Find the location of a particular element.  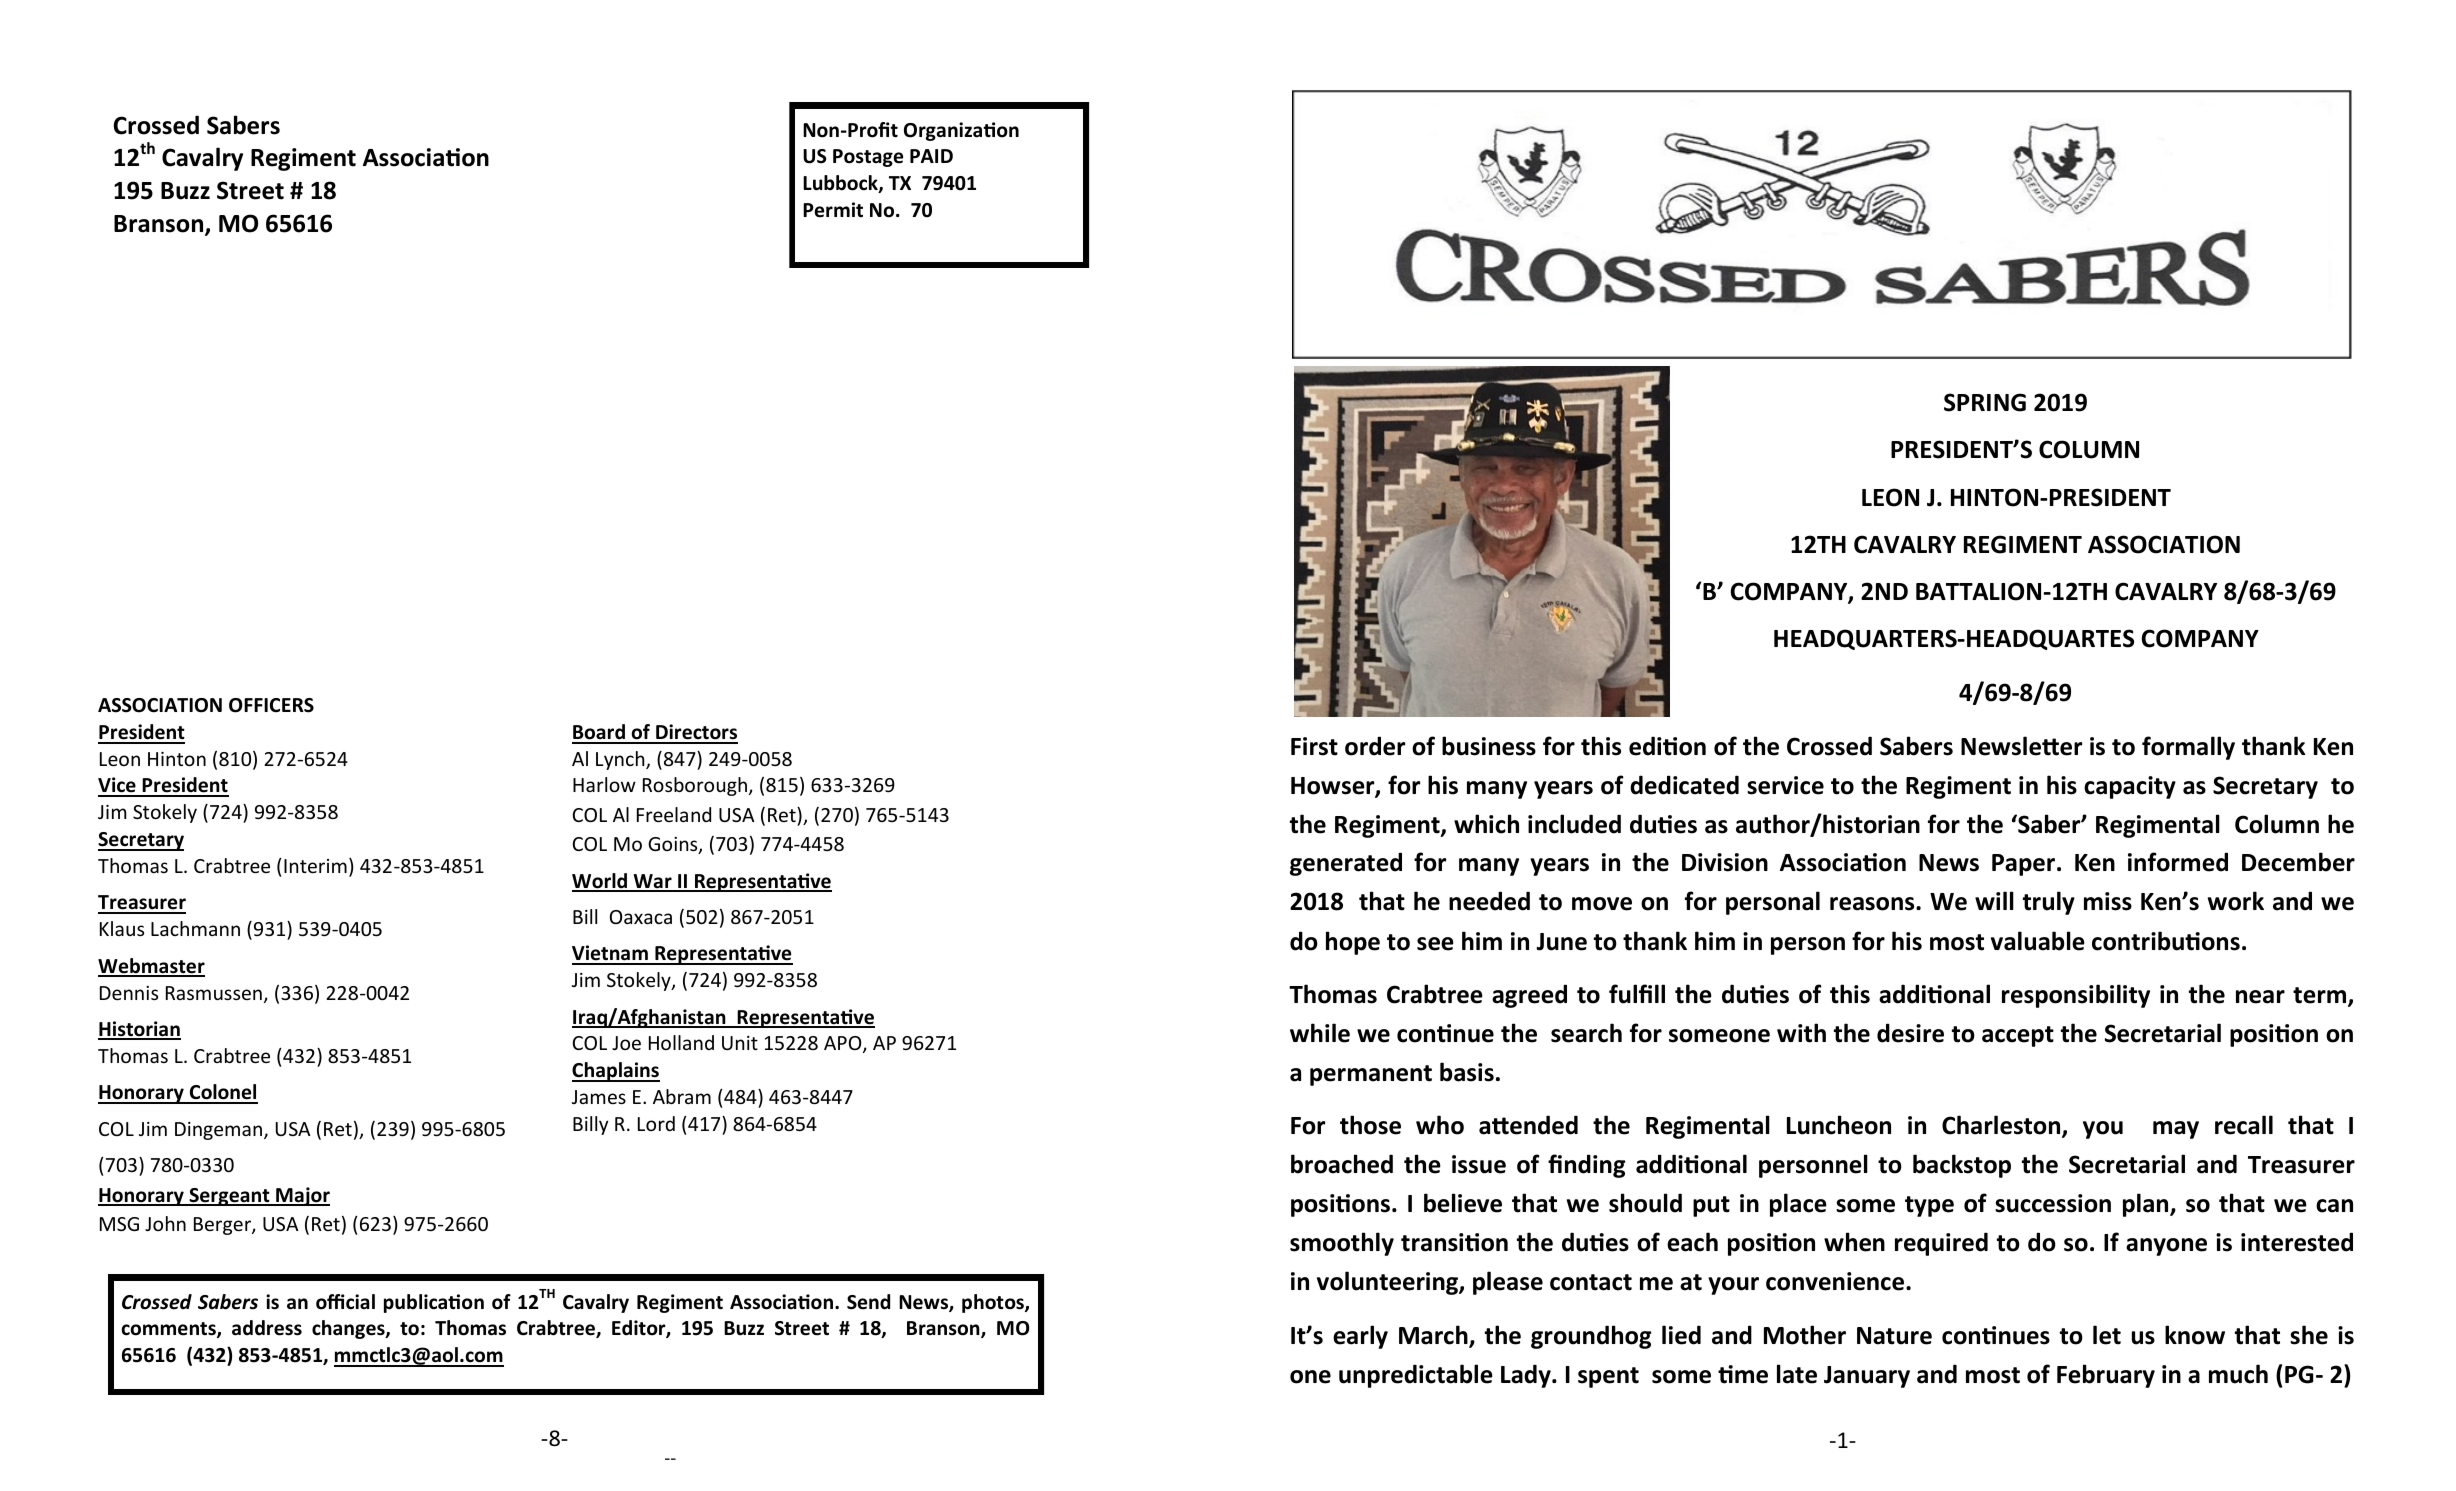

changes is located at coordinates (349, 1329).
